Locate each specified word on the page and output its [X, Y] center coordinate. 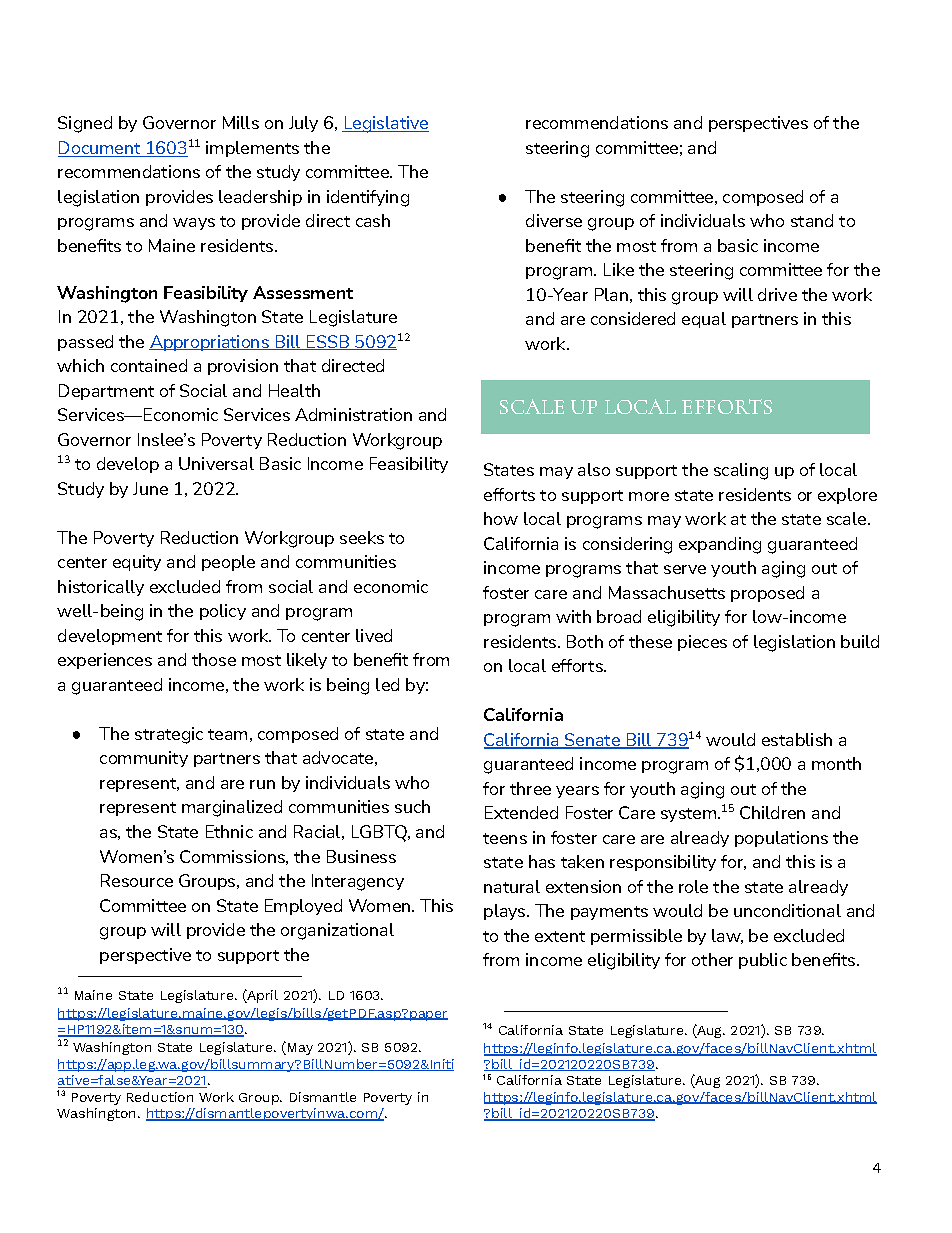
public [763, 961]
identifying [368, 198]
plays [506, 912]
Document [99, 147]
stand [812, 220]
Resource [137, 880]
